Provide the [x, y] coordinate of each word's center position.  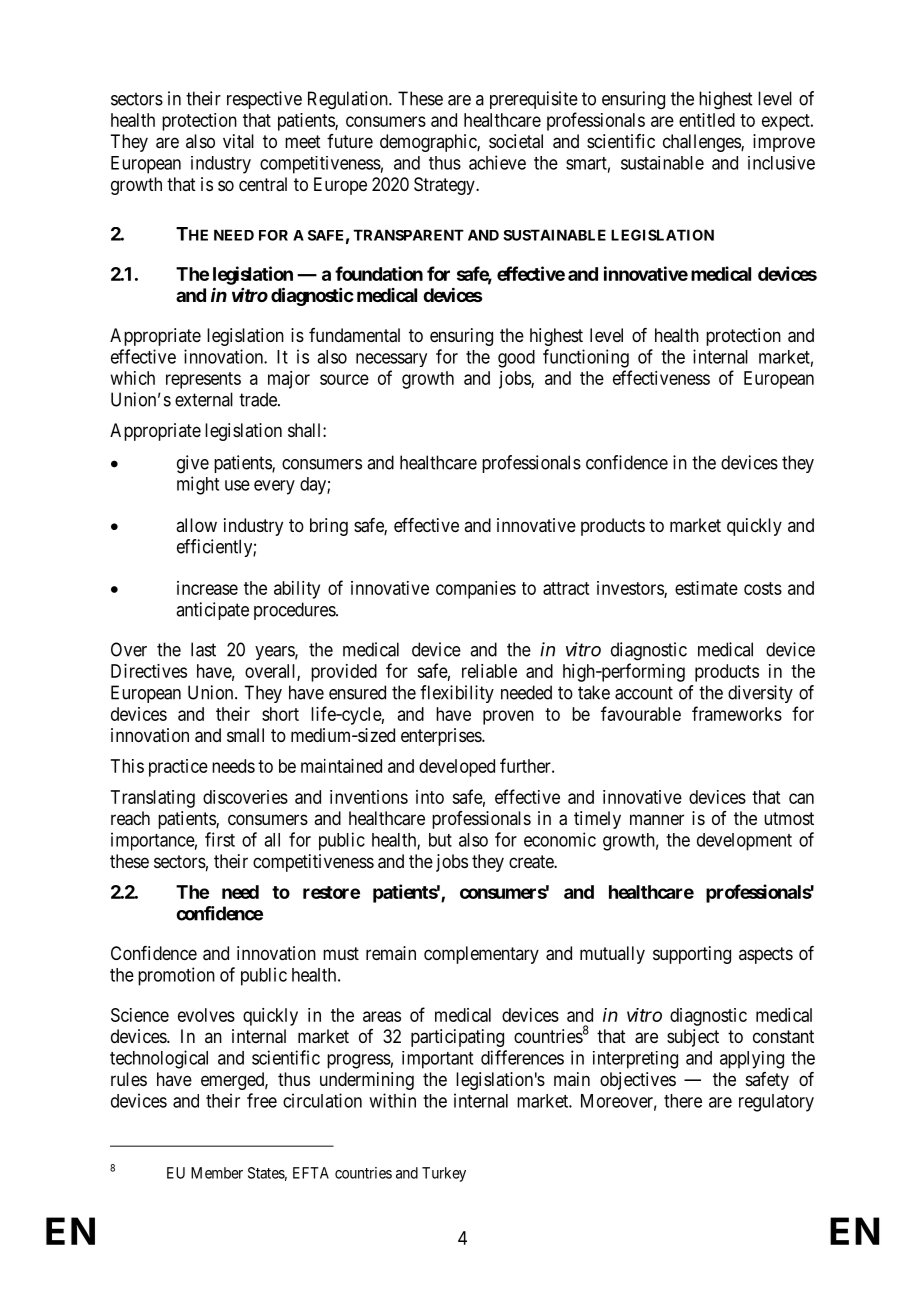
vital [238, 141]
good [516, 359]
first [220, 839]
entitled [707, 120]
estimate [706, 588]
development [744, 842]
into [430, 797]
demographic [429, 143]
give [193, 464]
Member [217, 1173]
